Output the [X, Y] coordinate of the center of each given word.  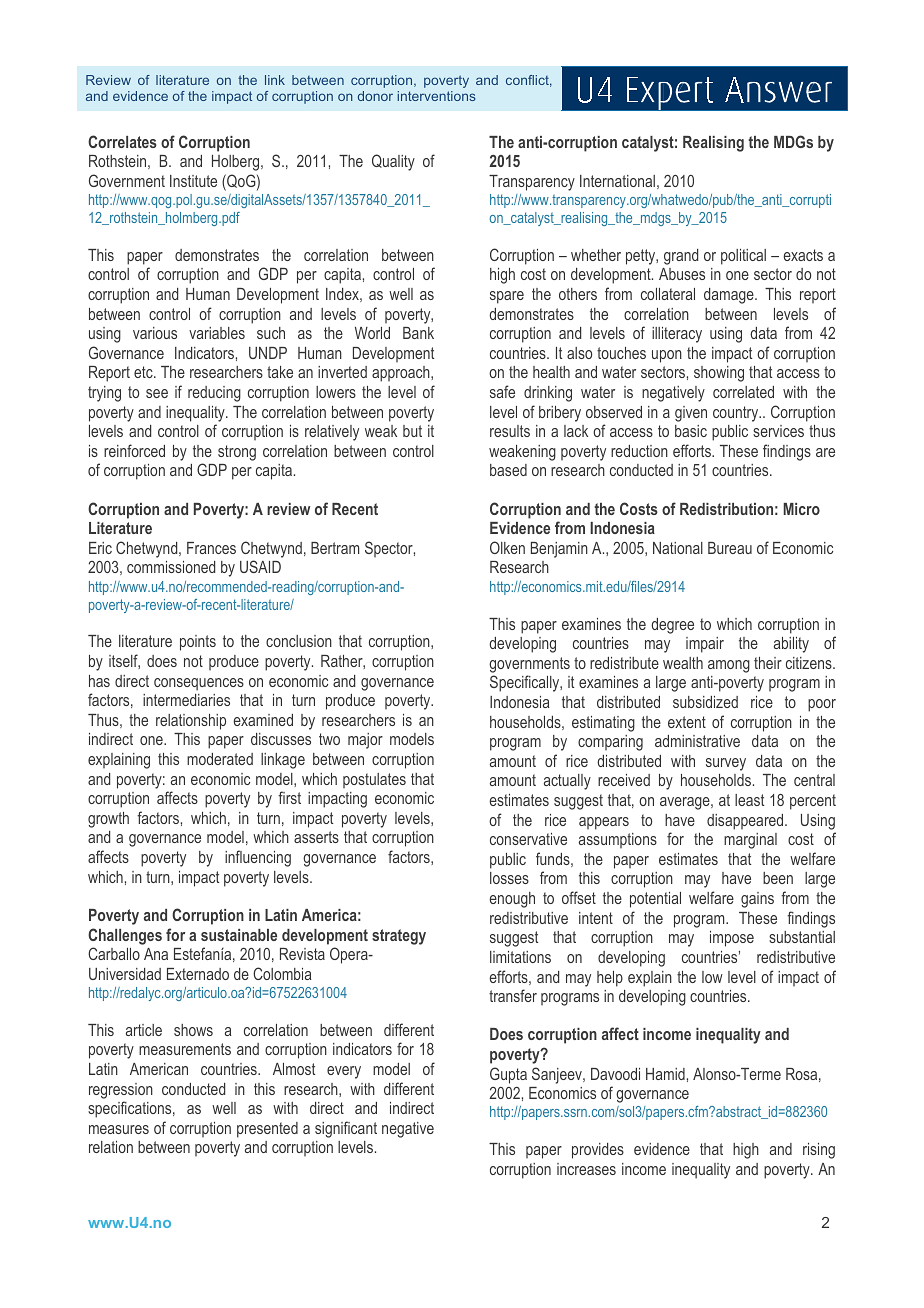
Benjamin [559, 550]
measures [119, 1129]
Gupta [508, 1075]
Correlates [122, 141]
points [198, 643]
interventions [436, 96]
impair [705, 645]
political [743, 257]
